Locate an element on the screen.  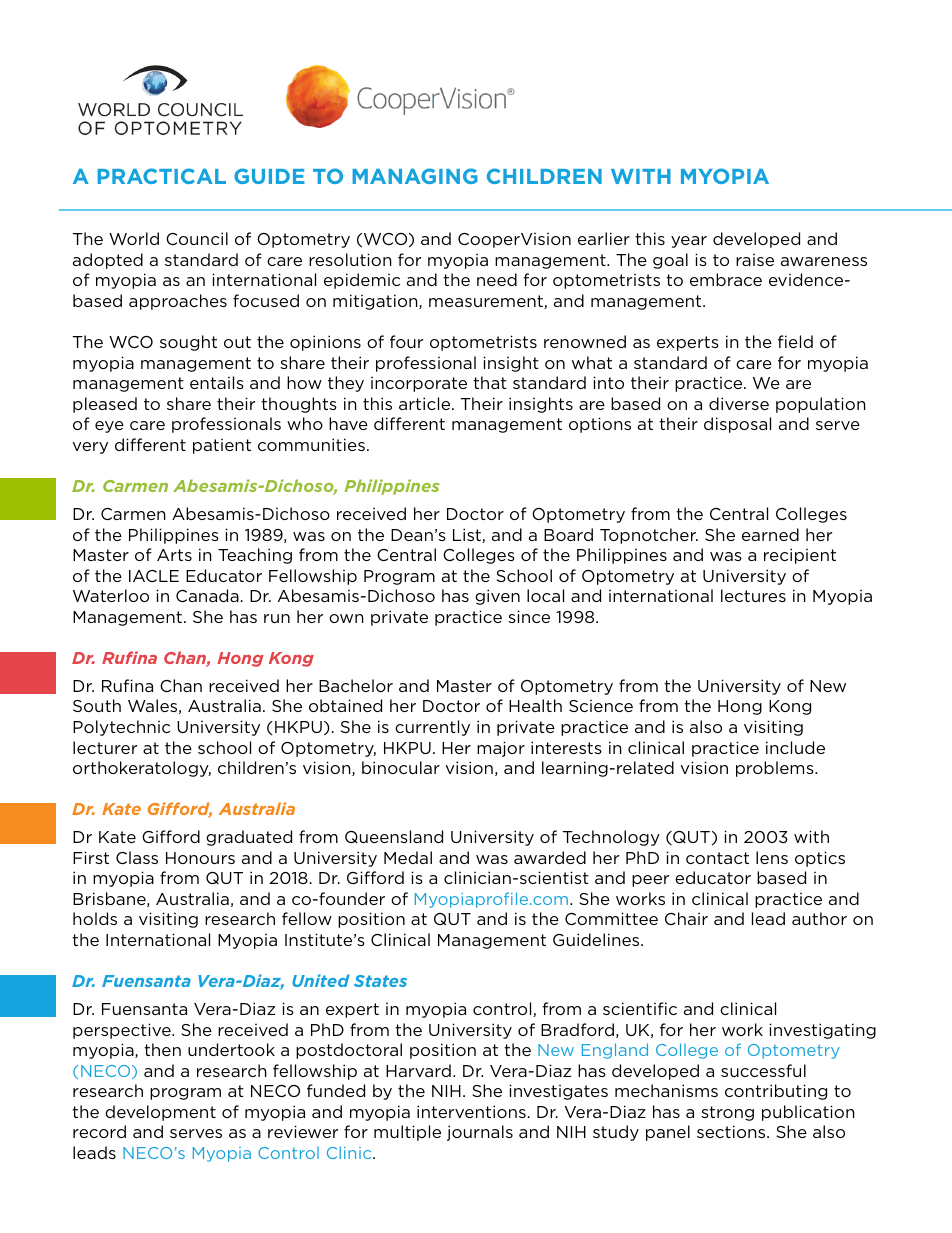
MANAGING is located at coordinates (415, 176).
